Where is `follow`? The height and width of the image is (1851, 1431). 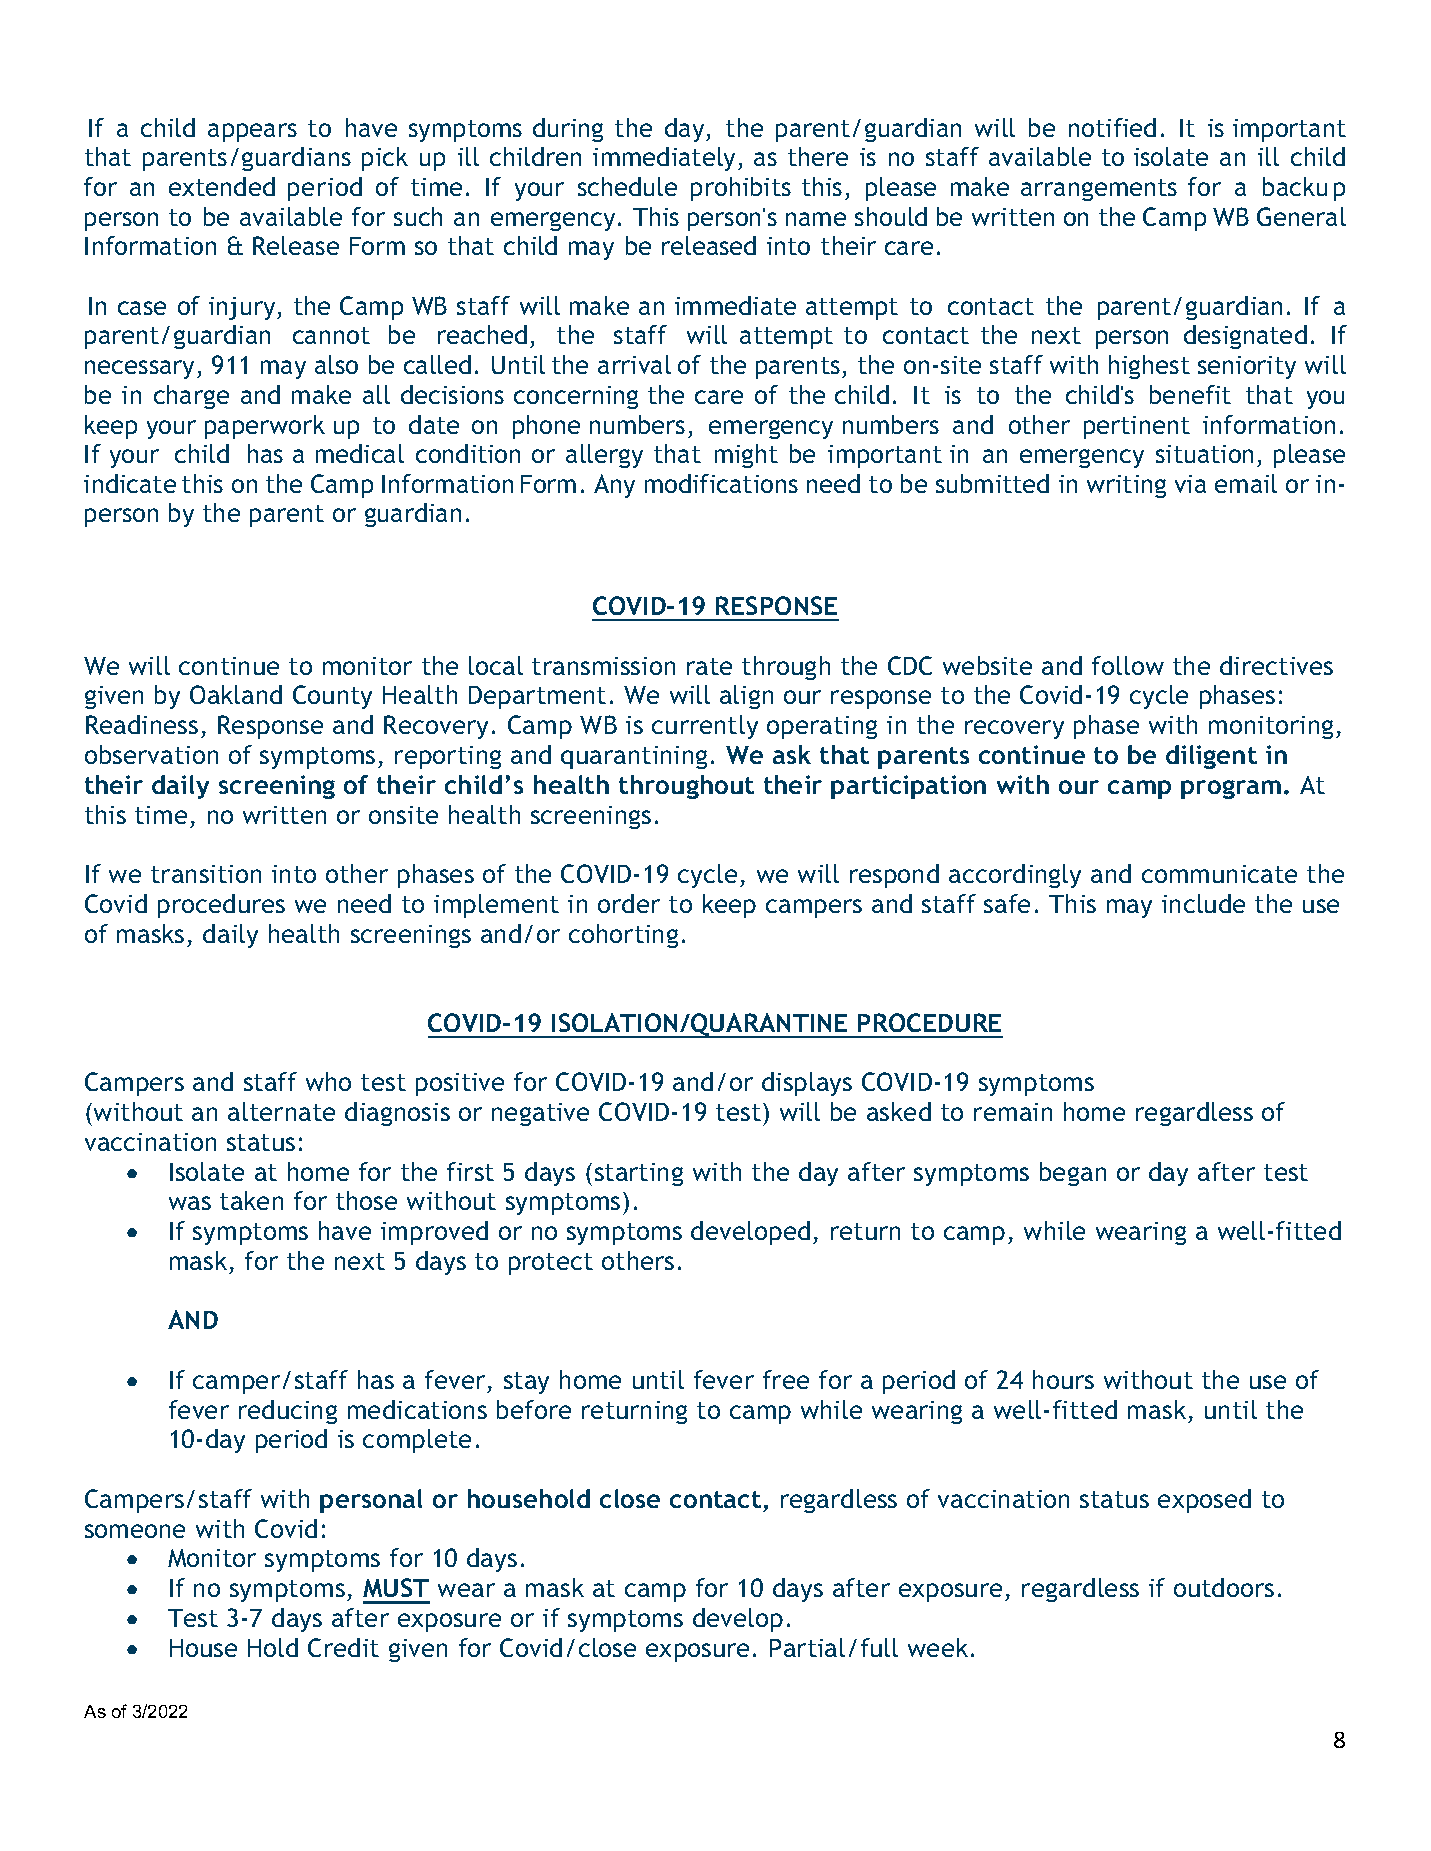 follow is located at coordinates (1128, 665).
